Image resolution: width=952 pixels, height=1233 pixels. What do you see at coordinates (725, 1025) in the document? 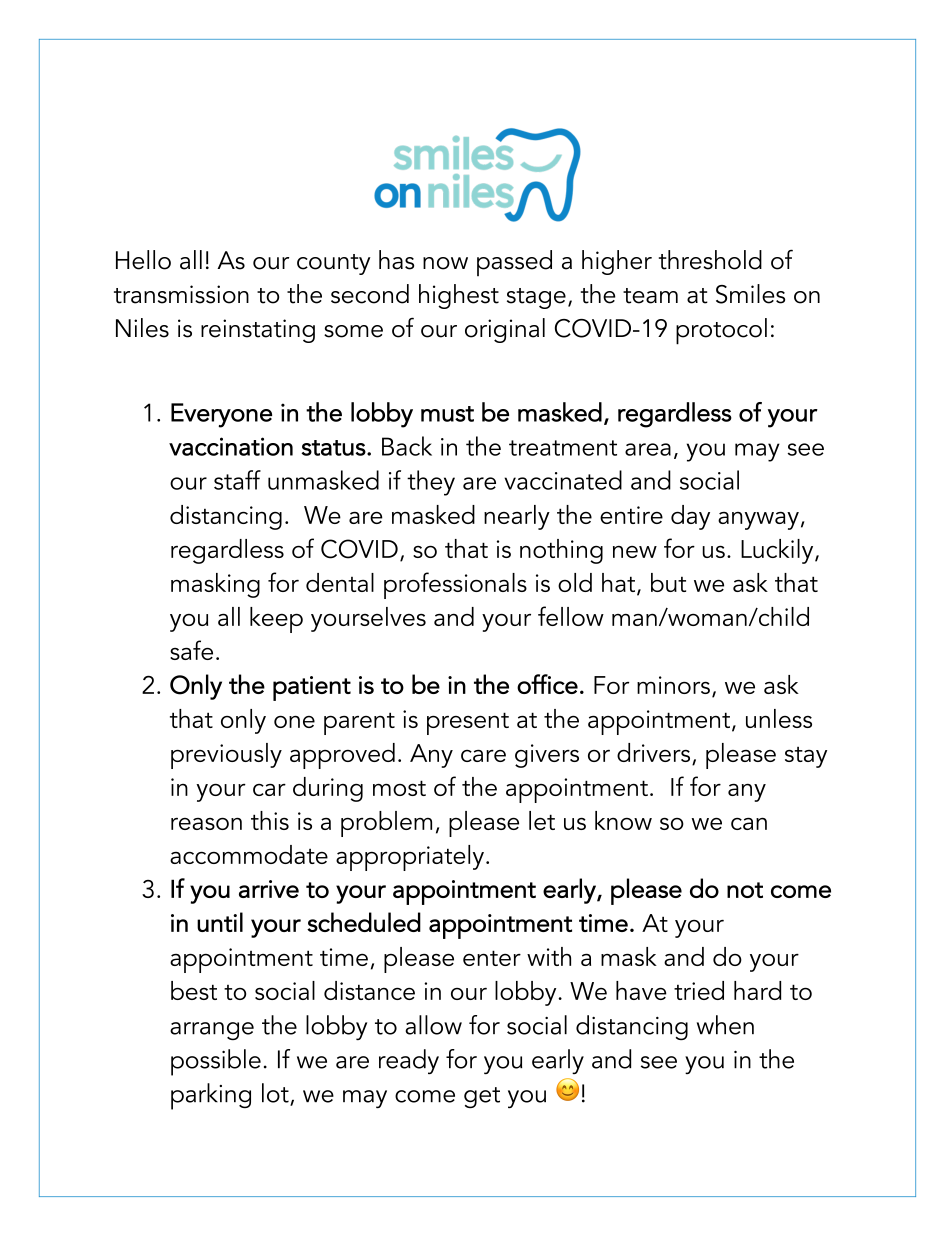
I see `when` at bounding box center [725, 1025].
